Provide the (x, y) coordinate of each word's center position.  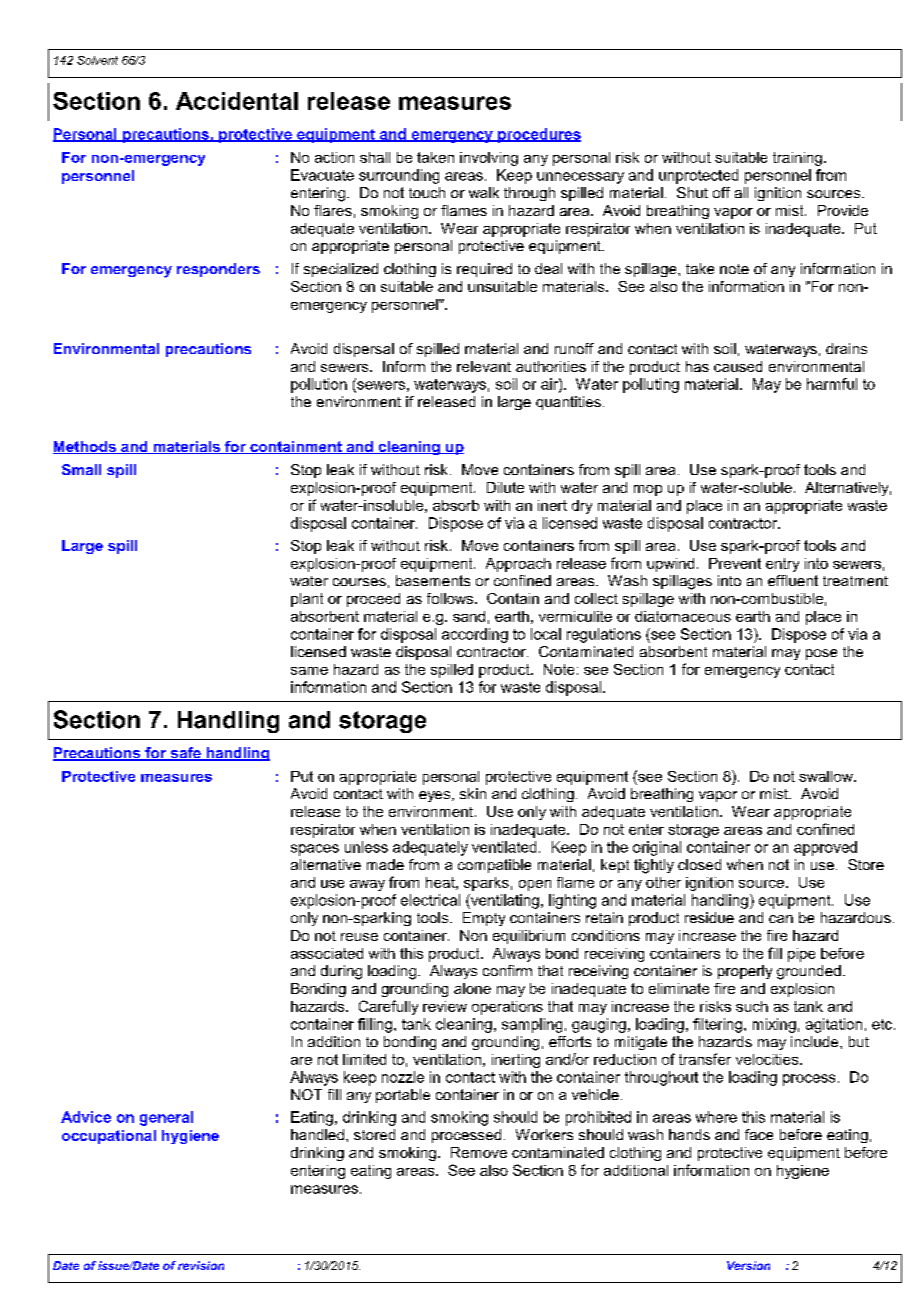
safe (185, 754)
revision (201, 1265)
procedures (538, 135)
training (797, 159)
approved (825, 848)
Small (81, 469)
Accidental (237, 101)
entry (782, 565)
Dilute (505, 487)
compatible (494, 866)
